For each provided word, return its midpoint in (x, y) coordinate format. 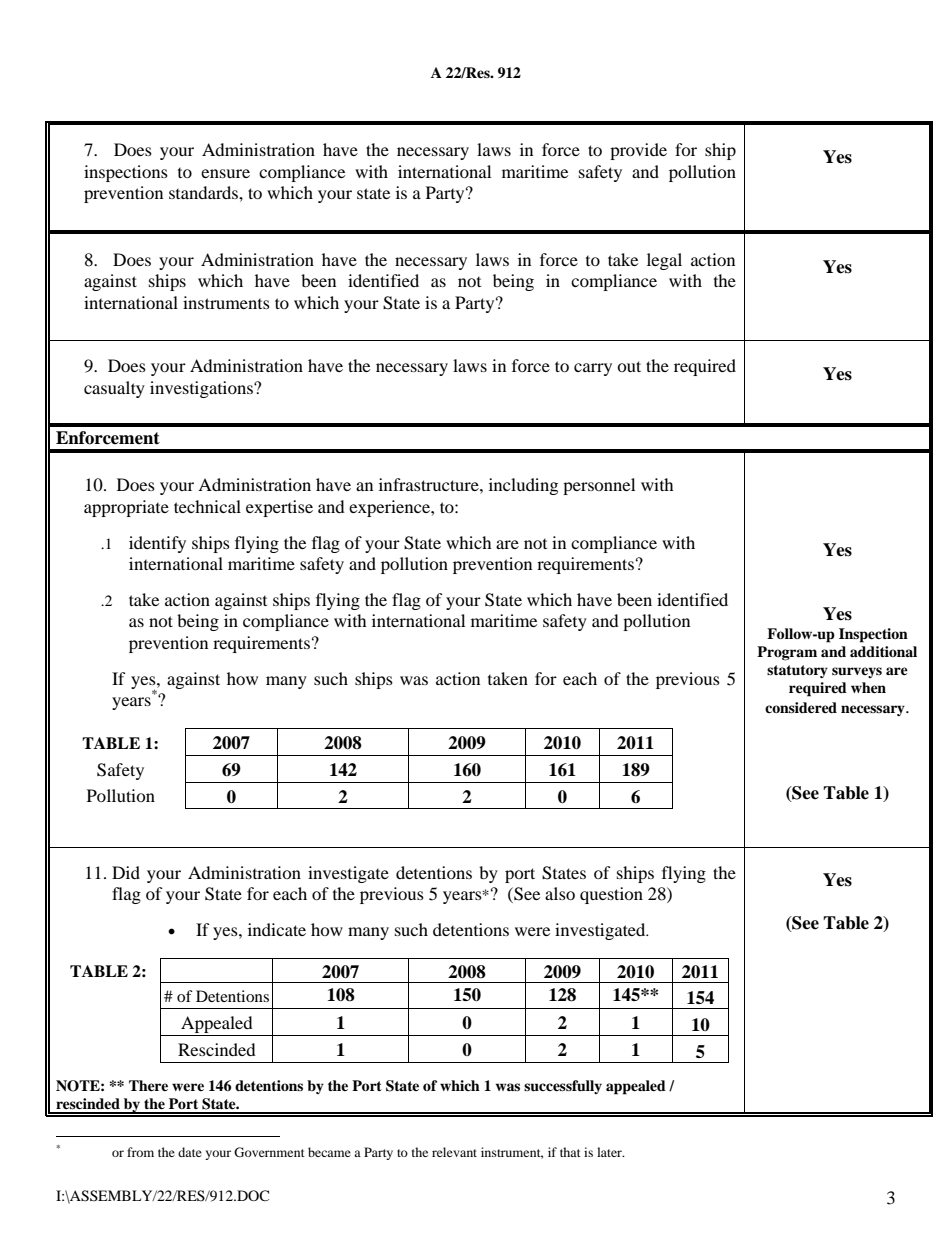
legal (664, 261)
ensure (225, 173)
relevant (454, 1152)
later (610, 1152)
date (190, 1152)
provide (638, 151)
